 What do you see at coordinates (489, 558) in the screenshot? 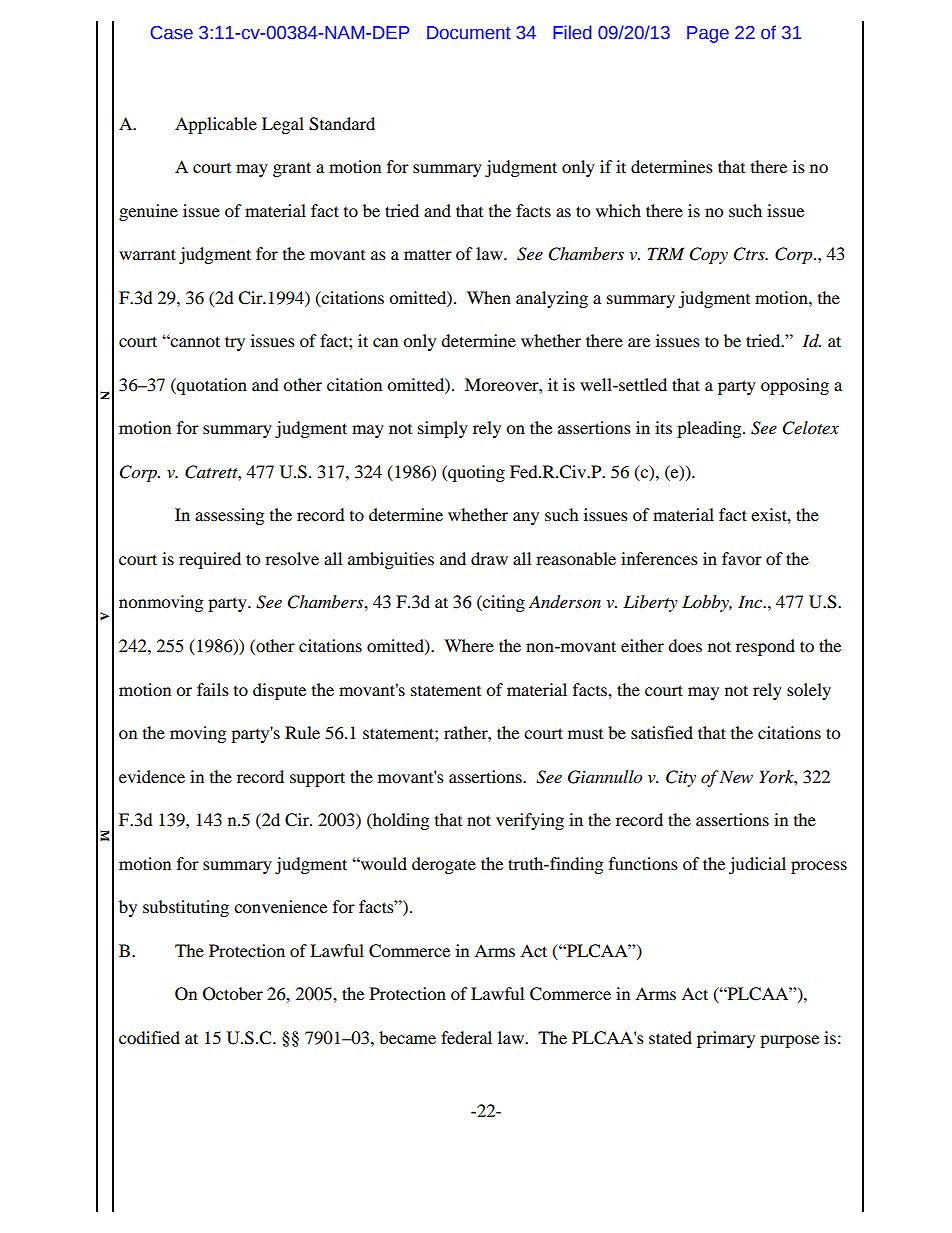
I see `draw` at bounding box center [489, 558].
